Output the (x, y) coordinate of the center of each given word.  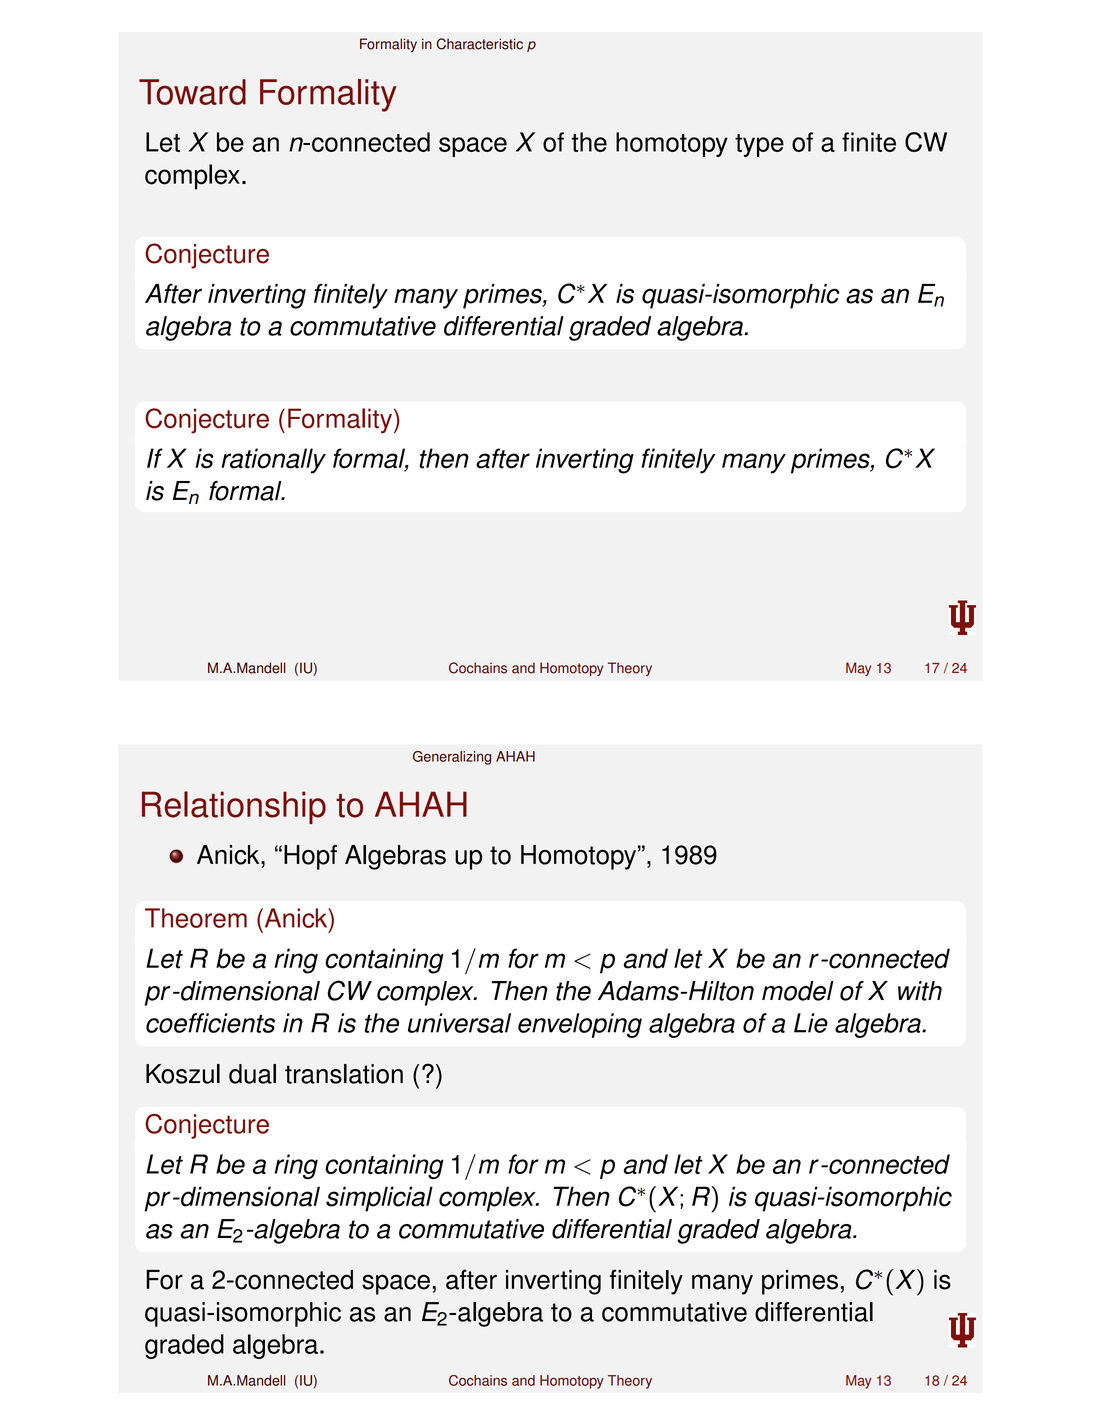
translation (344, 1074)
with (920, 991)
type (759, 145)
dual (252, 1074)
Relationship (234, 807)
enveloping (580, 1025)
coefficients (210, 1023)
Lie (811, 1023)
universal (459, 1023)
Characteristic (480, 44)
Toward (192, 92)
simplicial (379, 1199)
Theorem (196, 918)
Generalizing (452, 758)
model (798, 991)
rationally (274, 461)
